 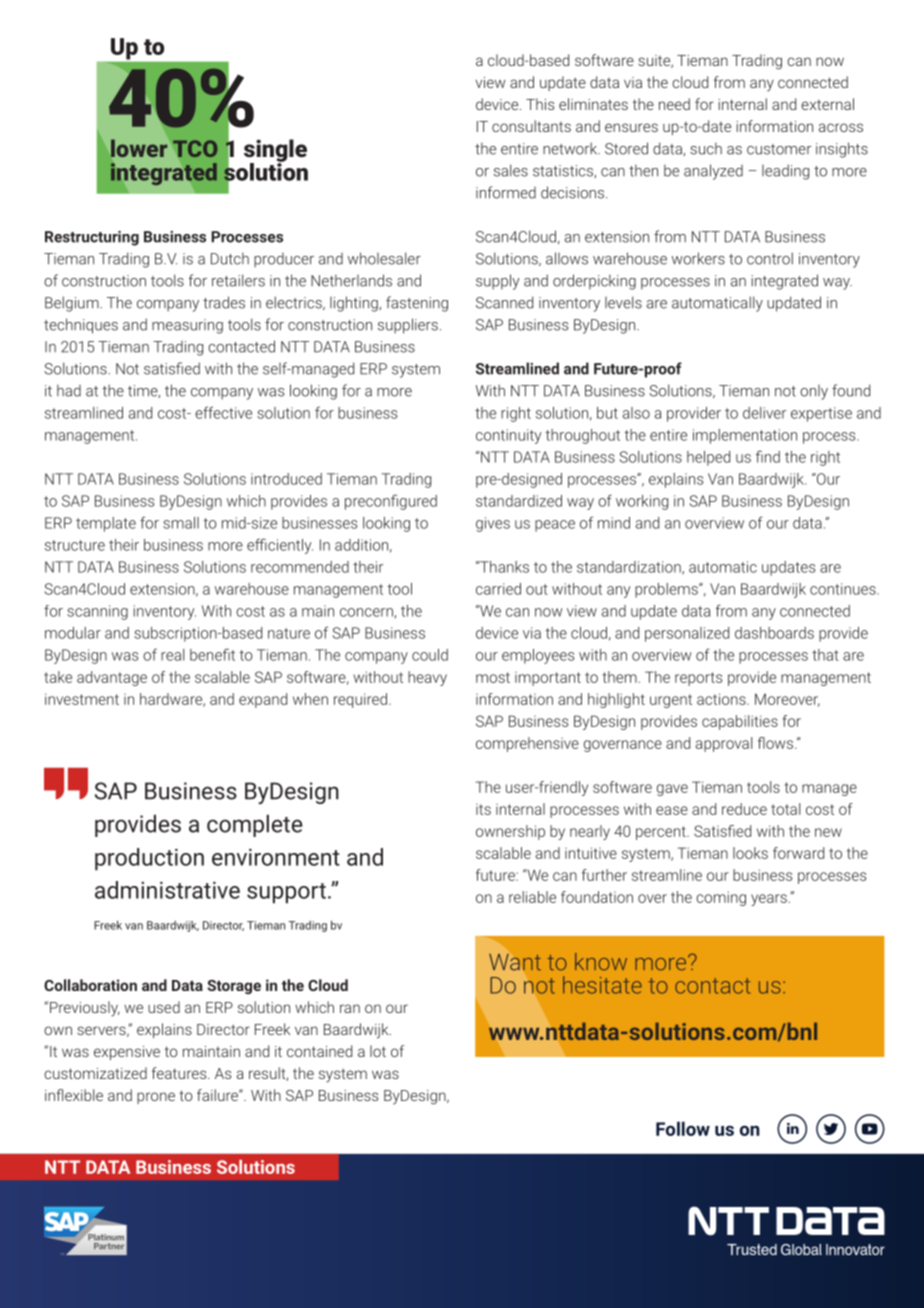 What do you see at coordinates (511, 170) in the screenshot?
I see `sales` at bounding box center [511, 170].
